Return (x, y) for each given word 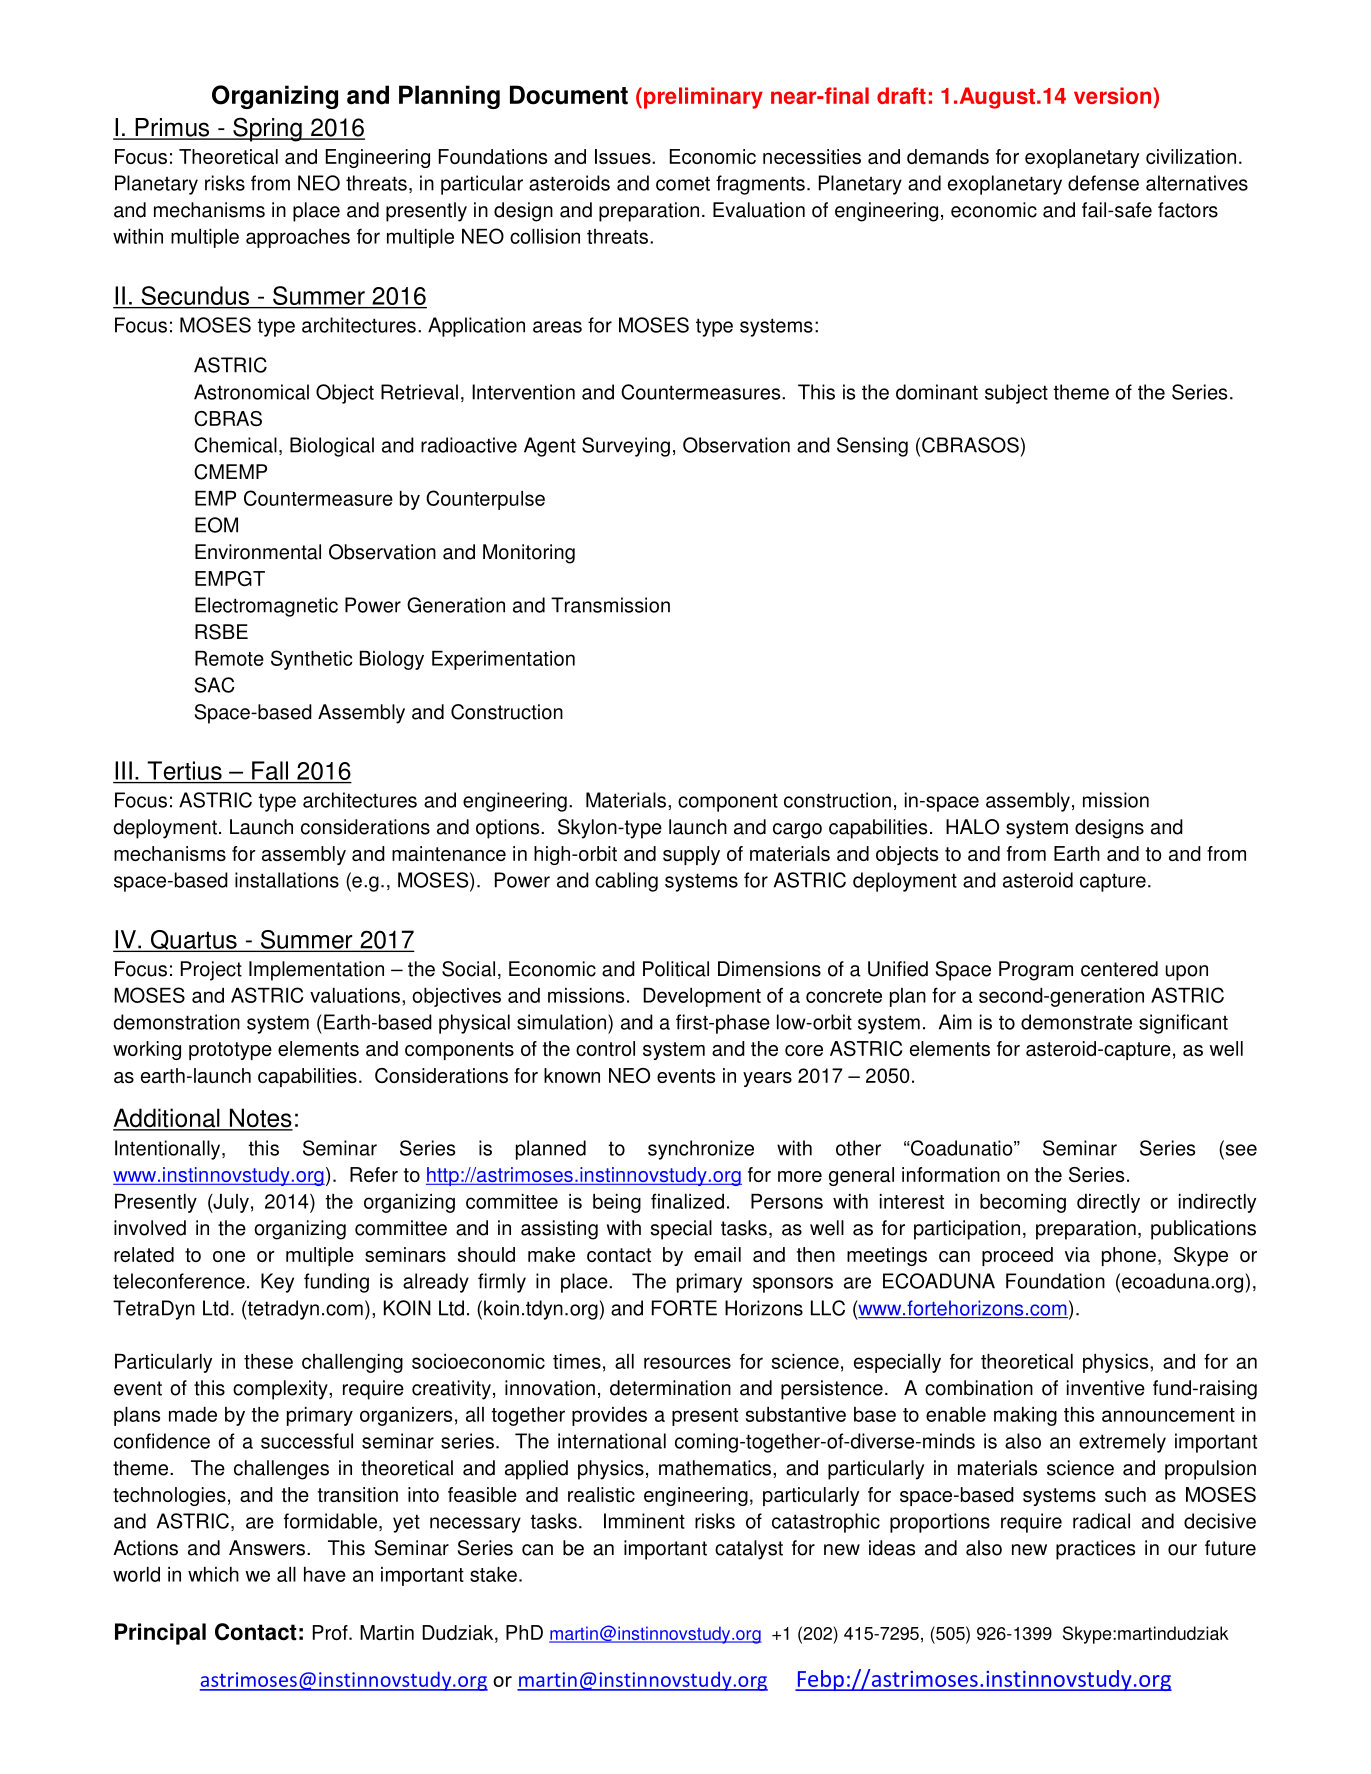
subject (1016, 394)
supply (691, 855)
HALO (972, 827)
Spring (267, 129)
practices (1095, 1550)
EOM (216, 525)
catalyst (749, 1550)
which (213, 1574)
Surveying (626, 447)
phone (1129, 1256)
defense (1103, 183)
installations (287, 880)
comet (683, 183)
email (717, 1254)
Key (277, 1283)
